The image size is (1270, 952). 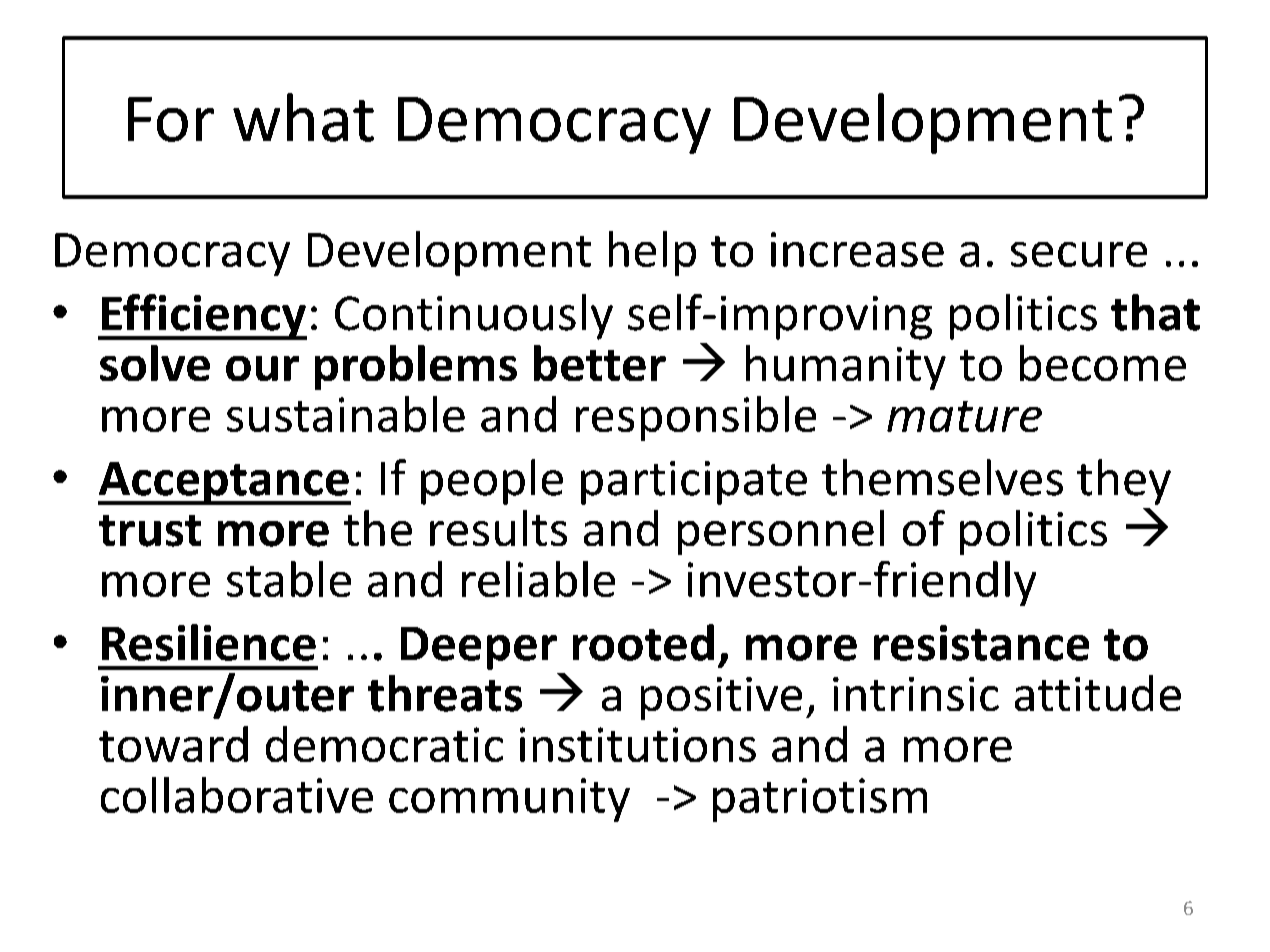 What do you see at coordinates (643, 642) in the screenshot?
I see `rooted` at bounding box center [643, 642].
